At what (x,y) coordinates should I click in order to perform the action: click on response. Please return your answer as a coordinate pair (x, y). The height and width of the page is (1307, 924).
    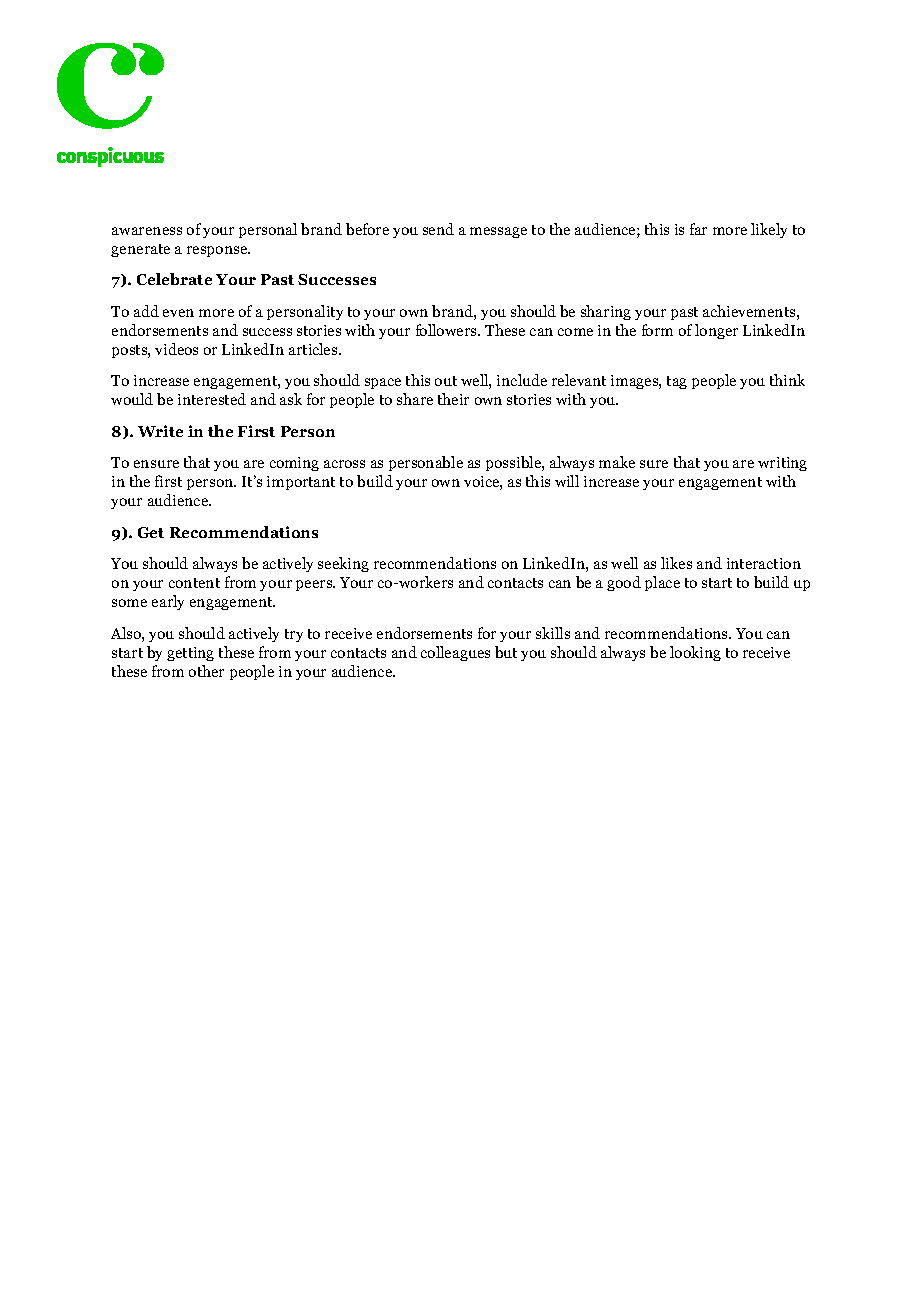
    Looking at the image, I should click on (218, 251).
